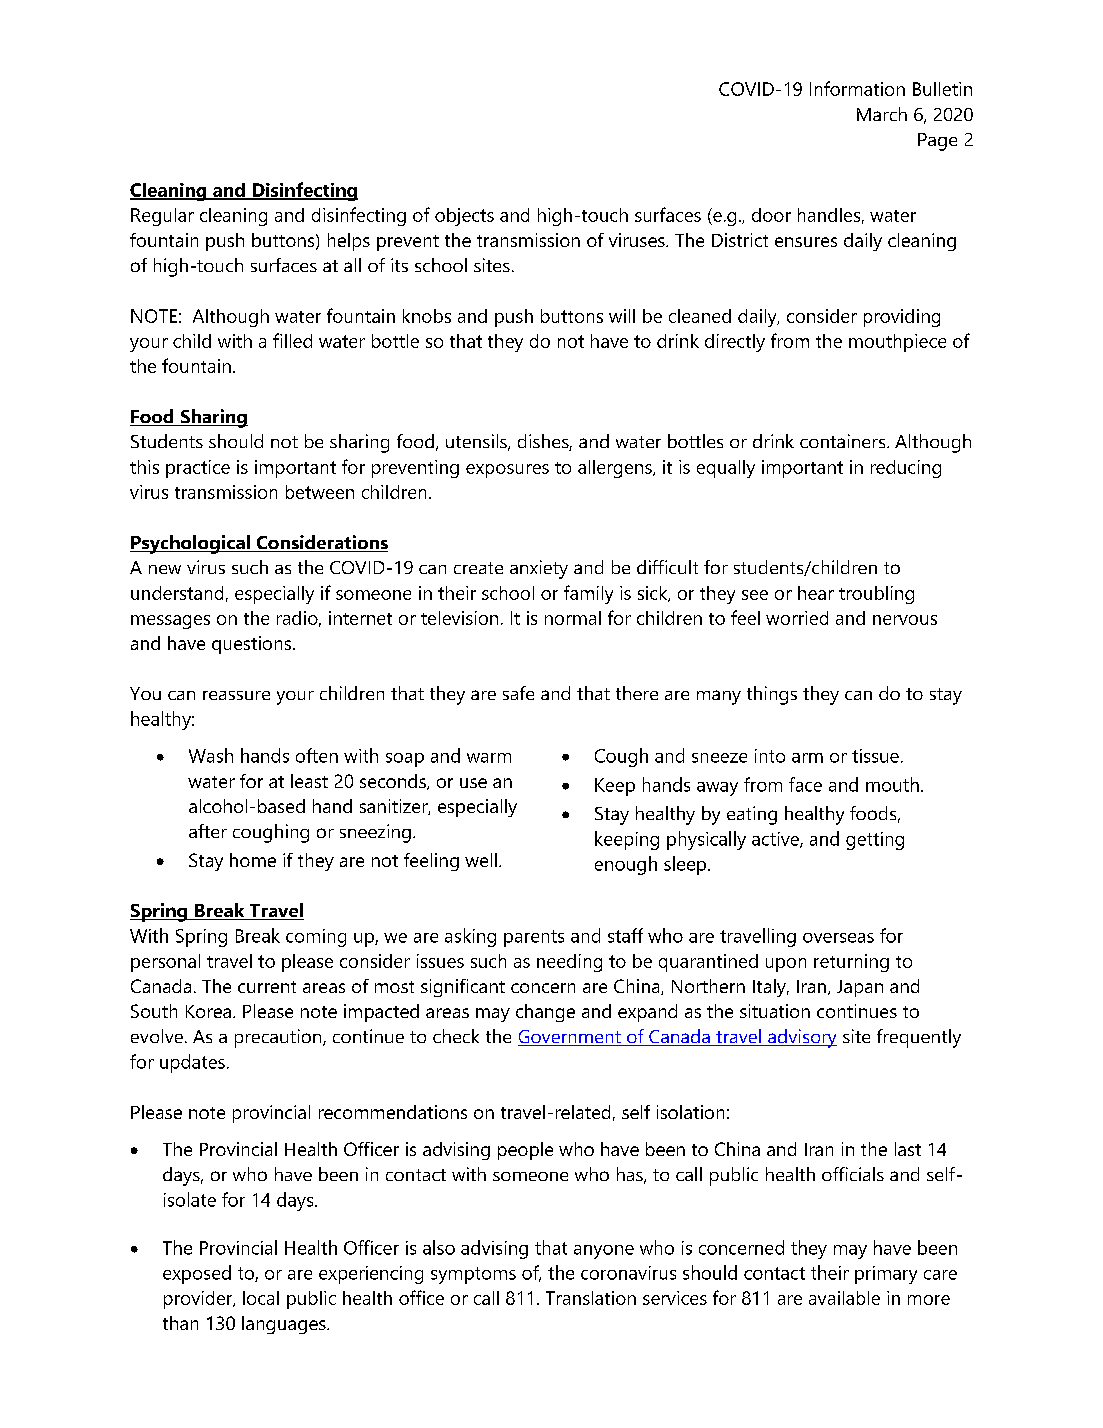 The image size is (1103, 1428). What do you see at coordinates (906, 469) in the screenshot?
I see `reducing` at bounding box center [906, 469].
